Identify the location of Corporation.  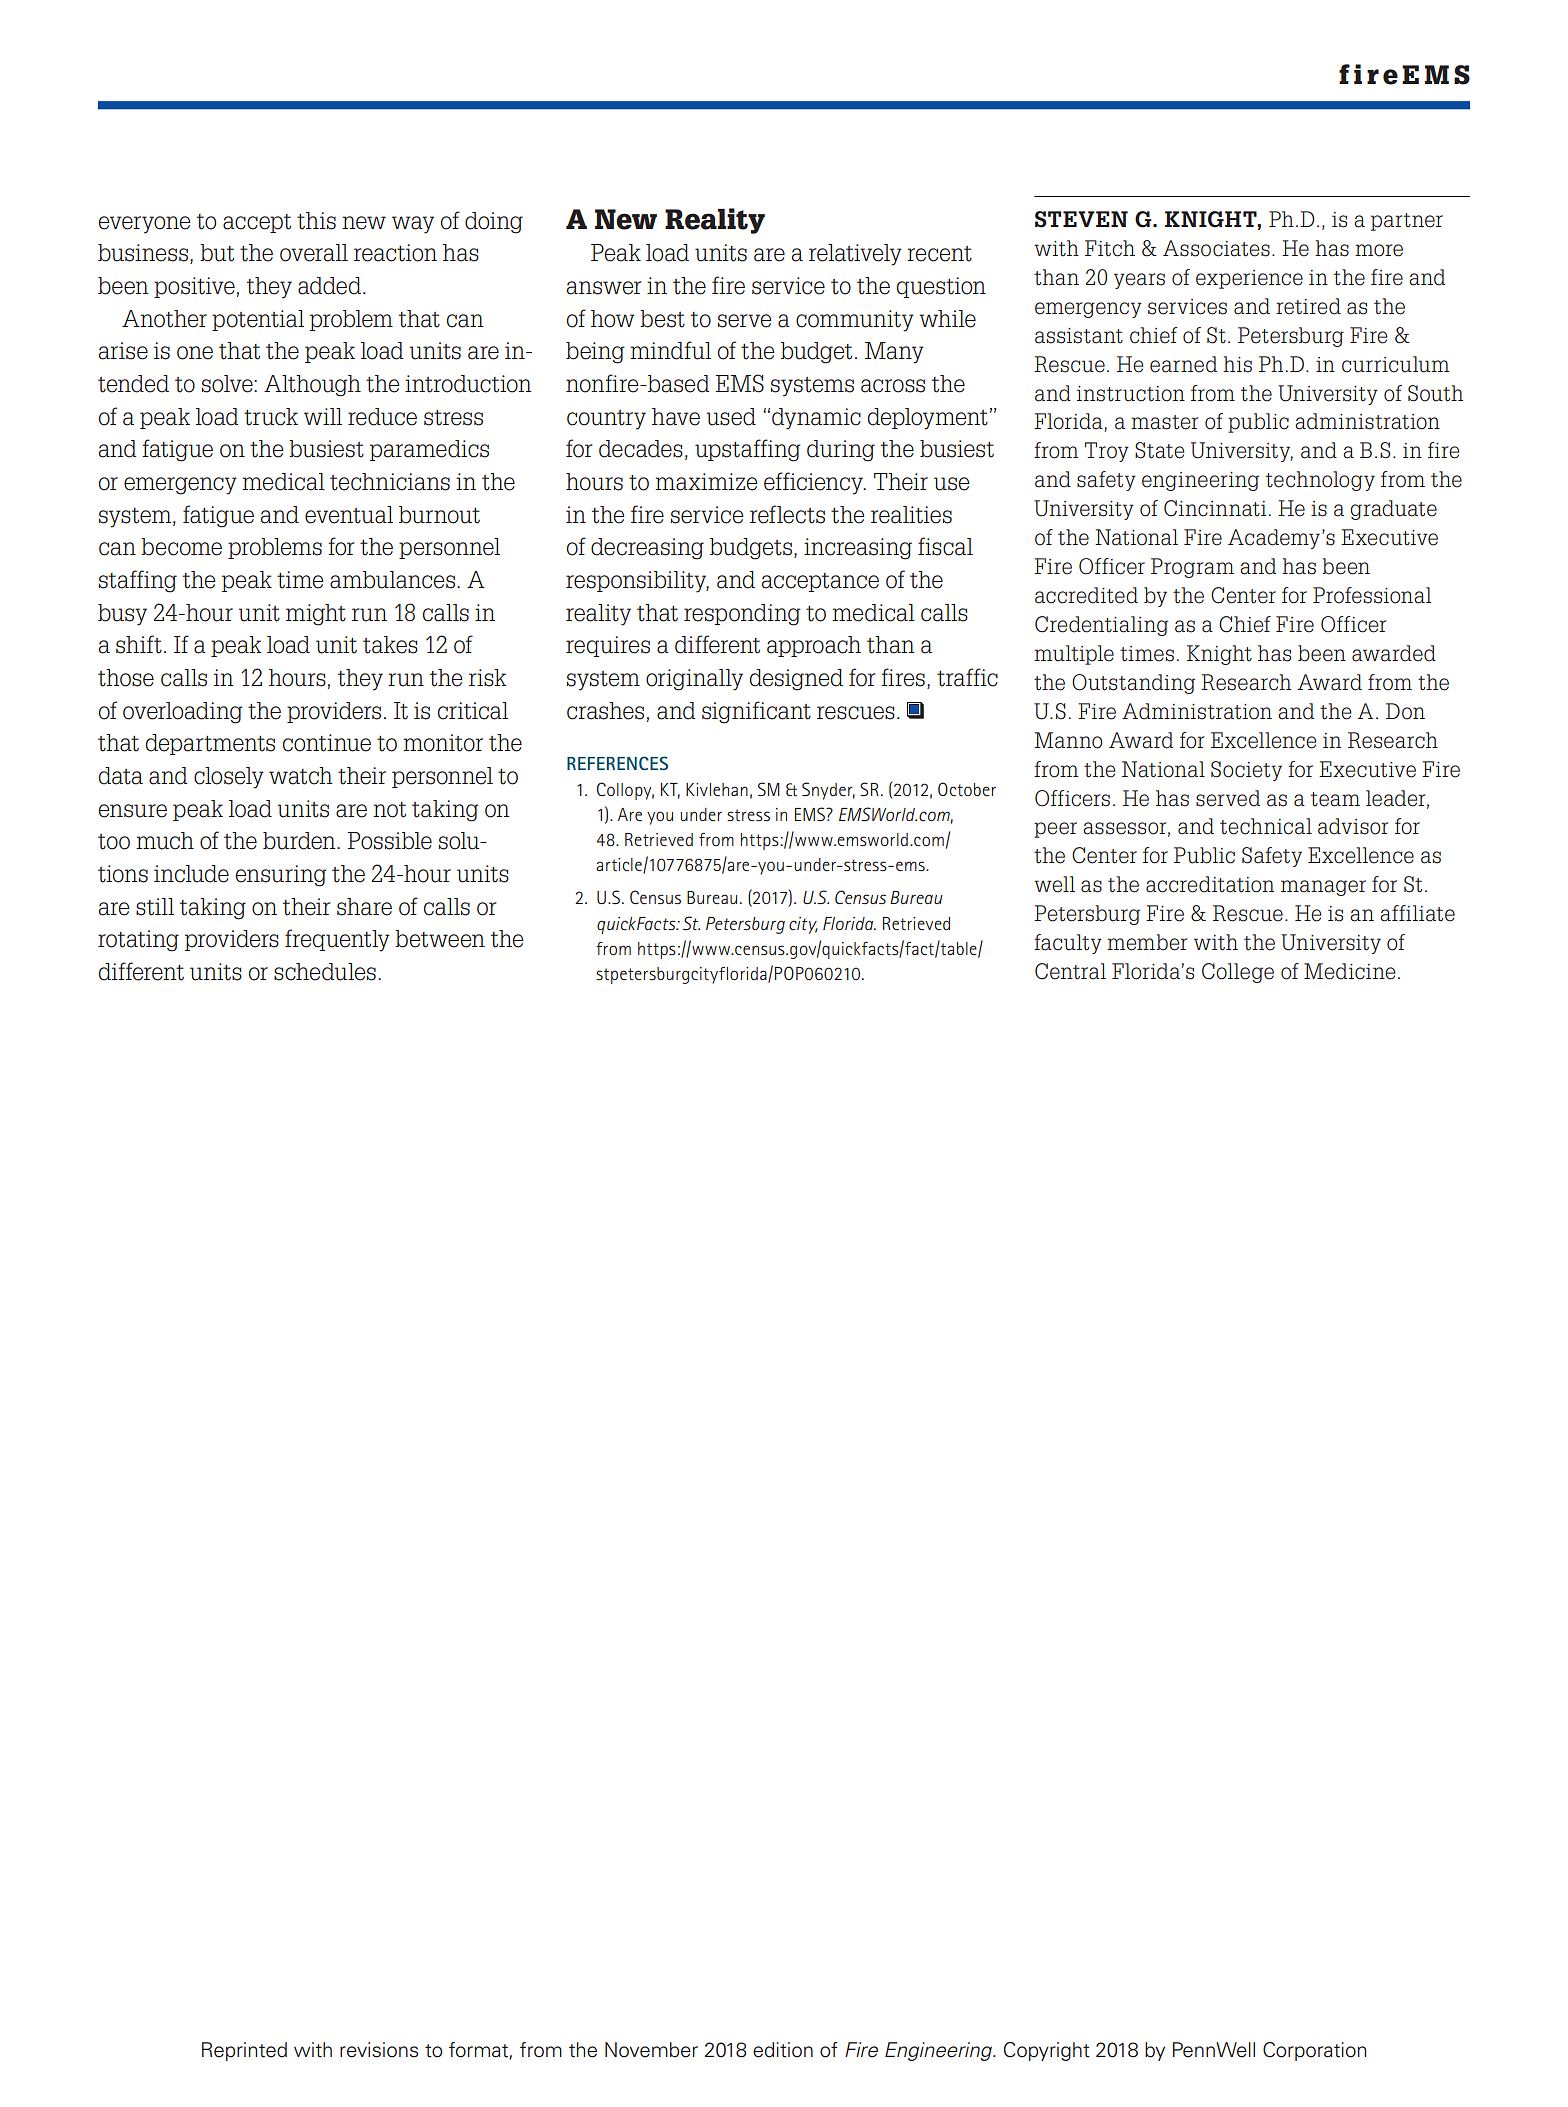
(1314, 2051).
